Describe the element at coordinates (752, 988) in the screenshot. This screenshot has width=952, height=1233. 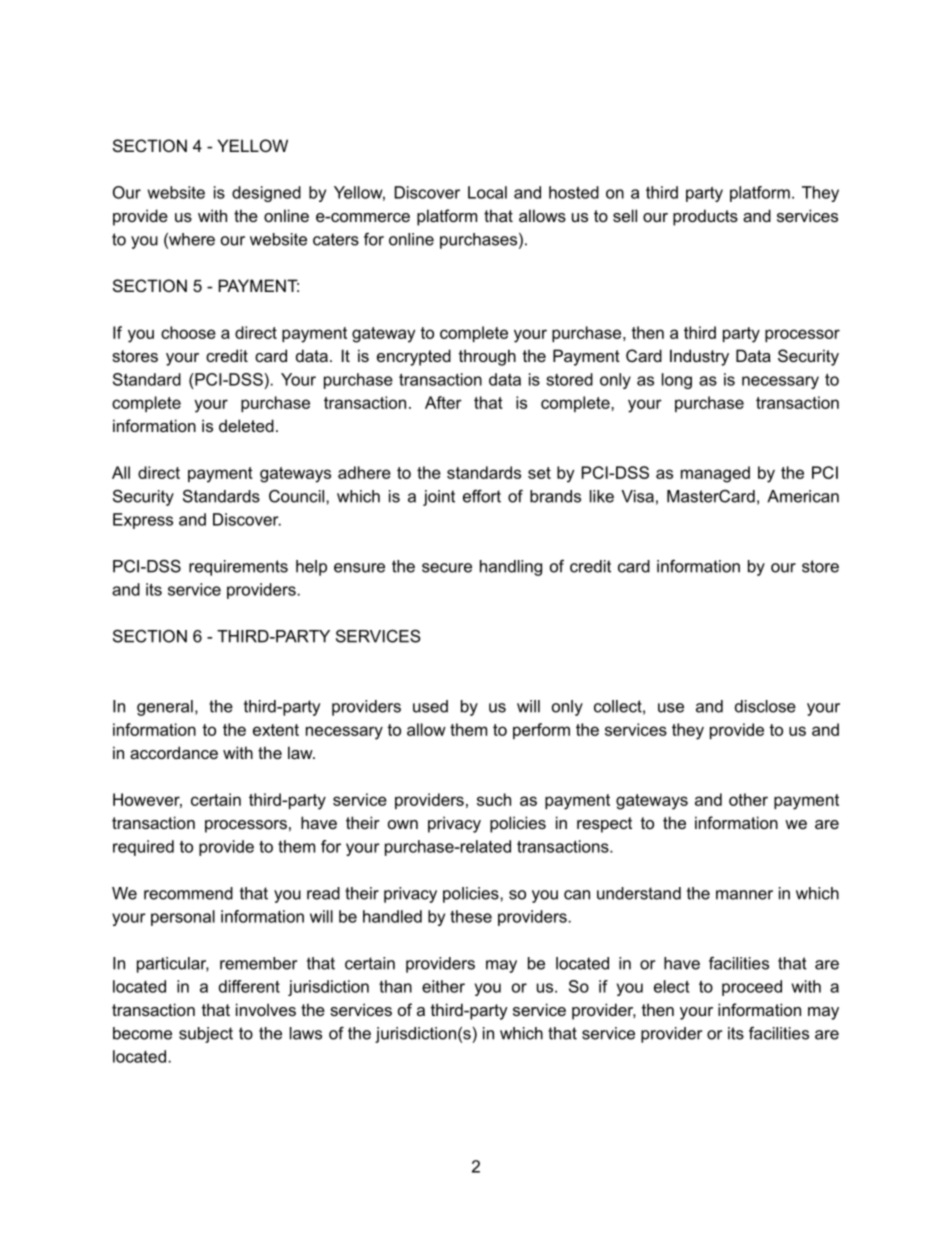
I see `proceed` at that location.
